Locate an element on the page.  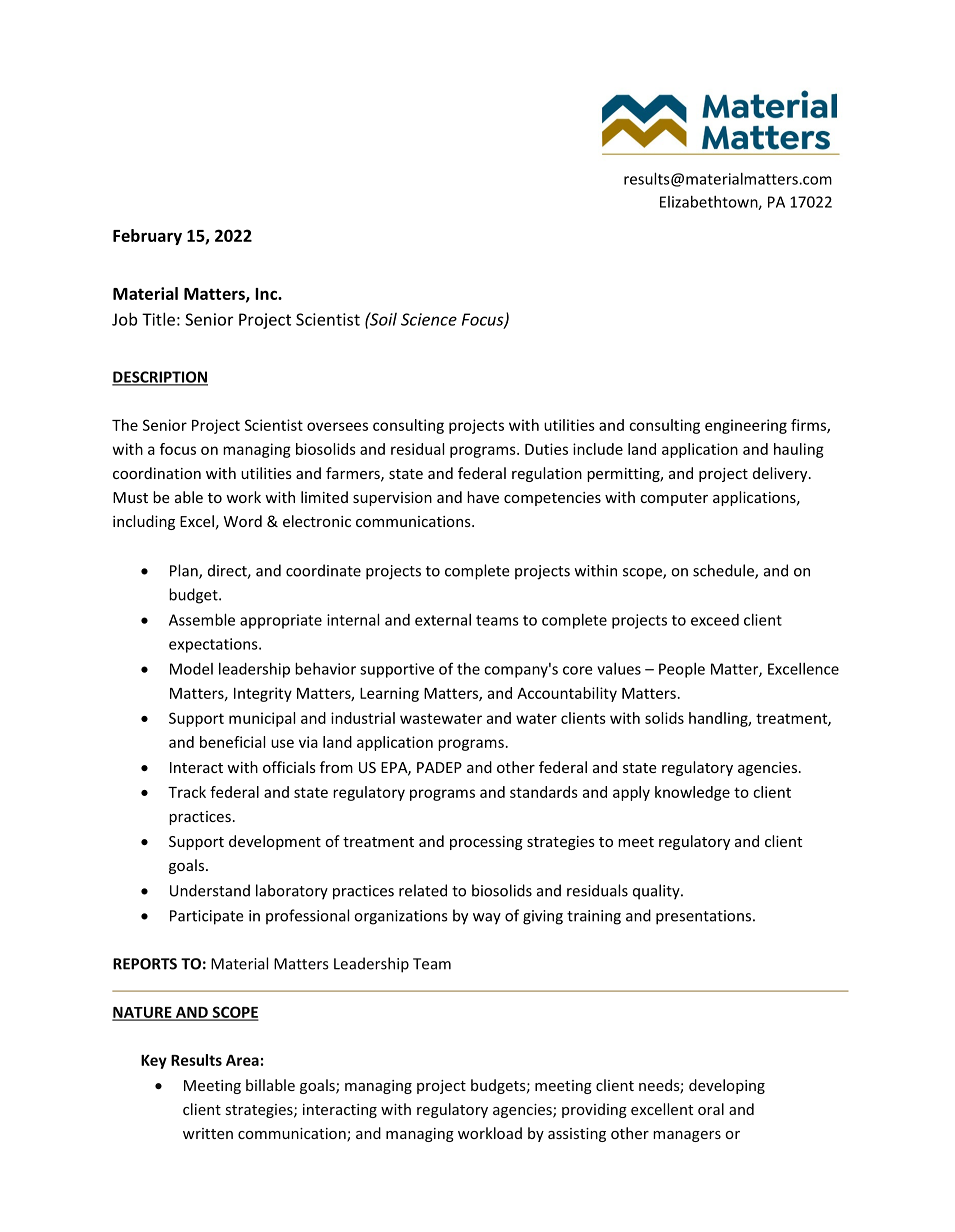
Learning is located at coordinates (389, 694).
